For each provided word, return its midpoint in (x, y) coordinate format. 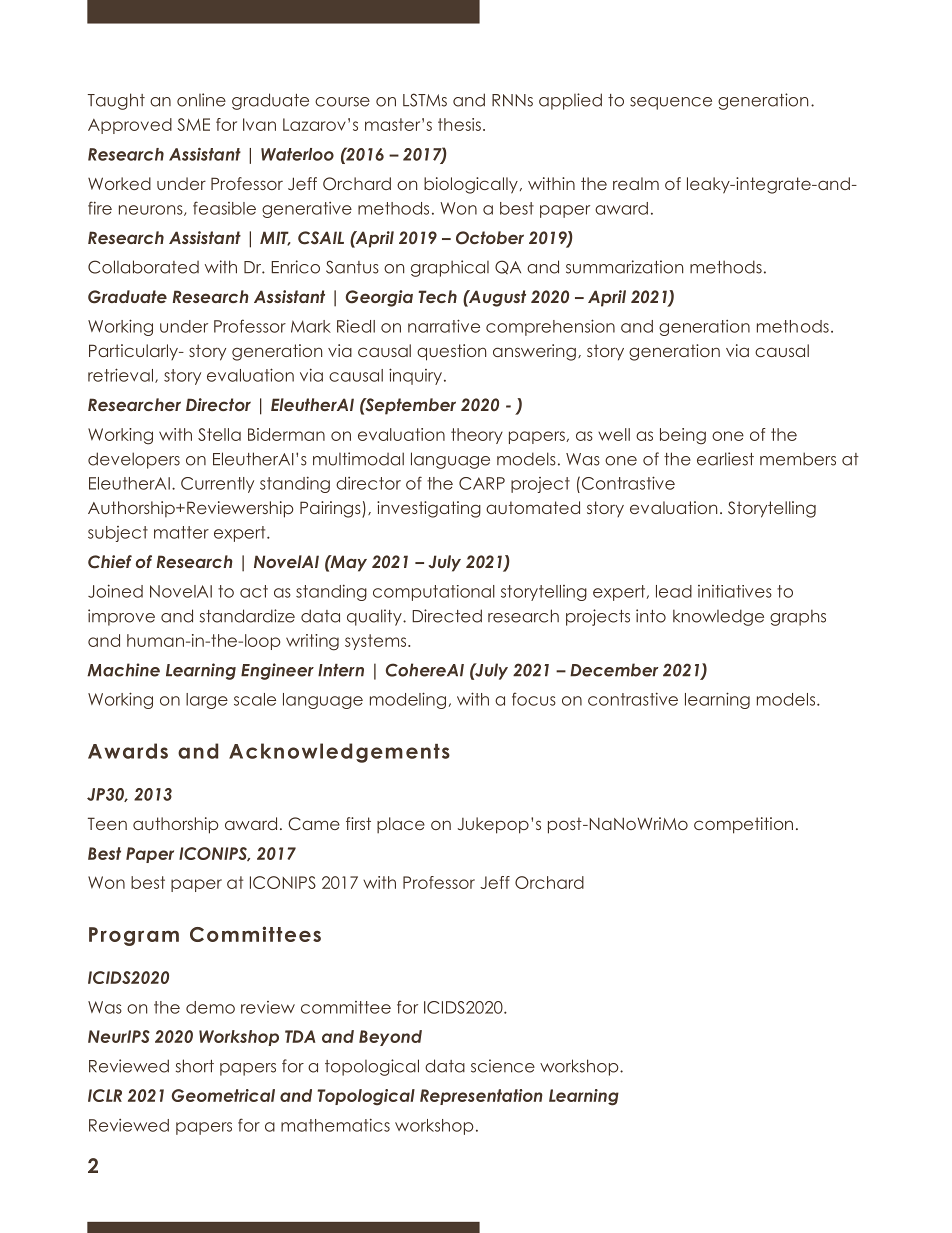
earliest (725, 459)
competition (743, 825)
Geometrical (223, 1095)
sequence (671, 103)
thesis (459, 124)
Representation (481, 1097)
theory (477, 436)
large (207, 701)
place (401, 825)
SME (193, 124)
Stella (219, 434)
